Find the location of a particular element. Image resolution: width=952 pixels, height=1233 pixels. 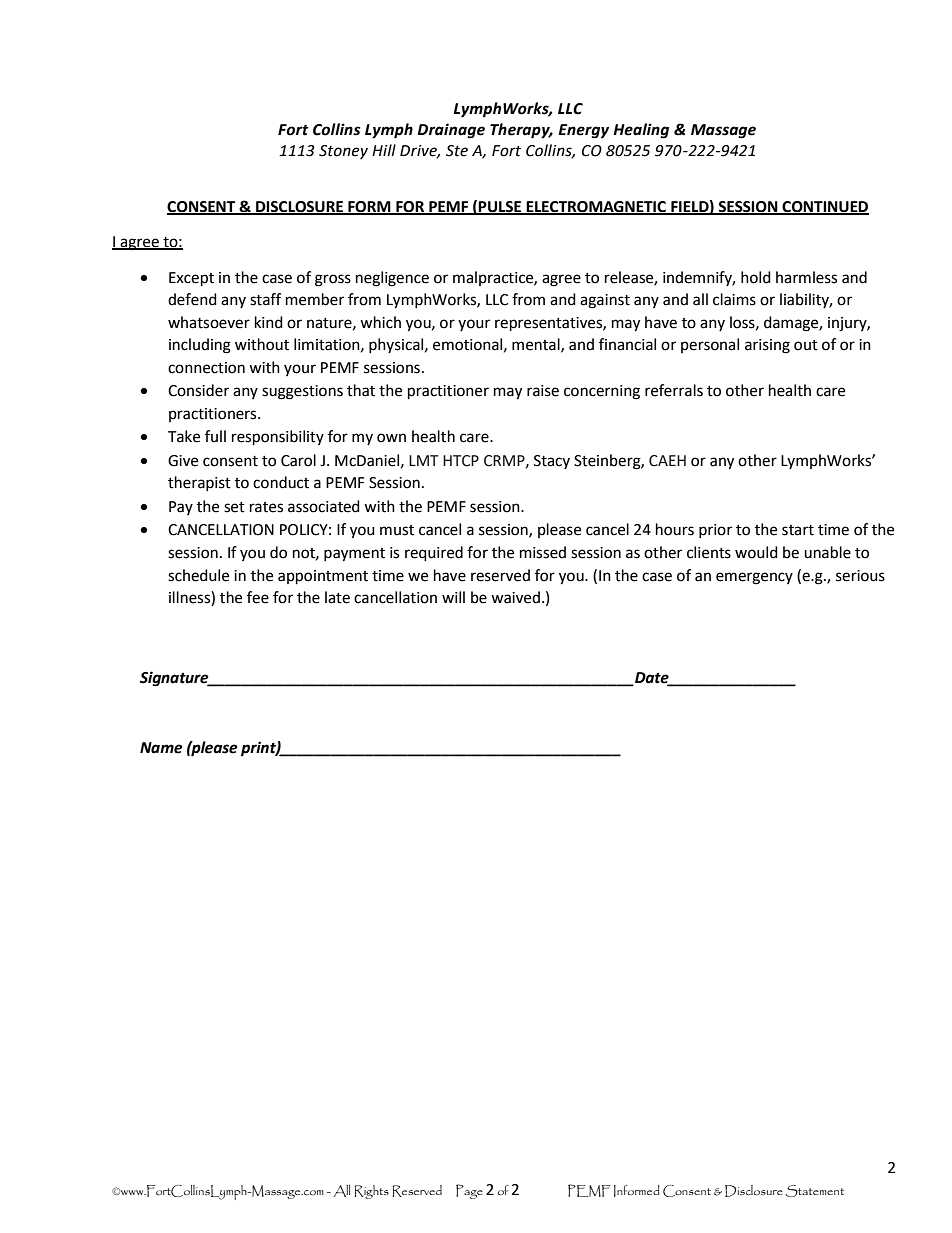

CONTINUED is located at coordinates (824, 207).
